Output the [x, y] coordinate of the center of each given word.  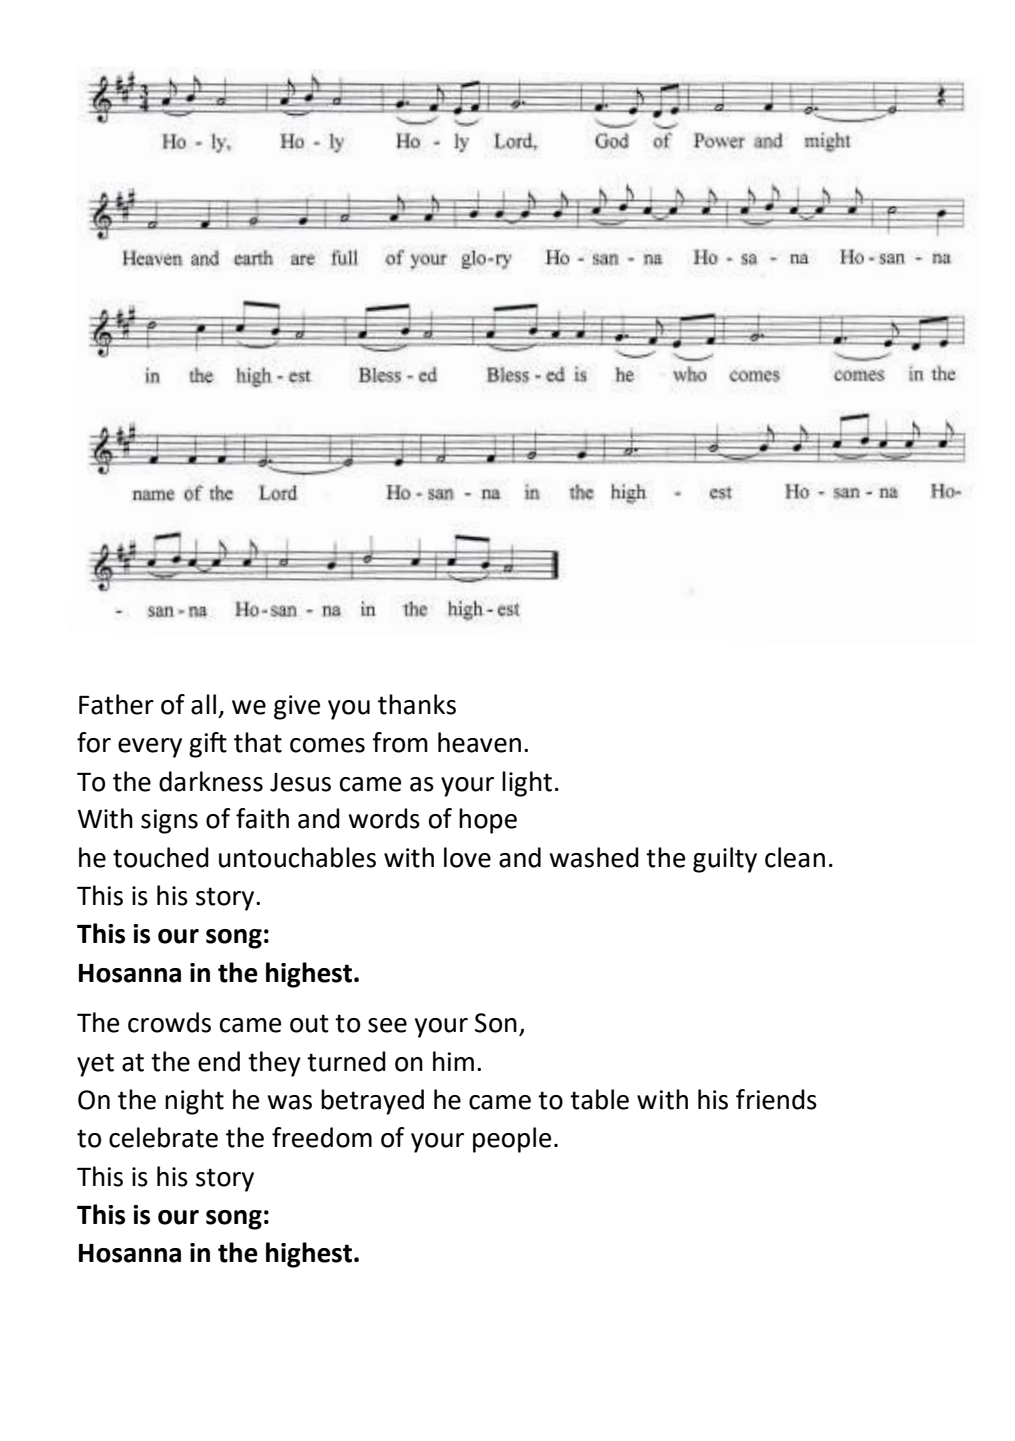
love [467, 857]
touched [161, 857]
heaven [479, 742]
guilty [725, 860]
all [203, 704]
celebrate [163, 1137]
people [512, 1140]
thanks [417, 704]
